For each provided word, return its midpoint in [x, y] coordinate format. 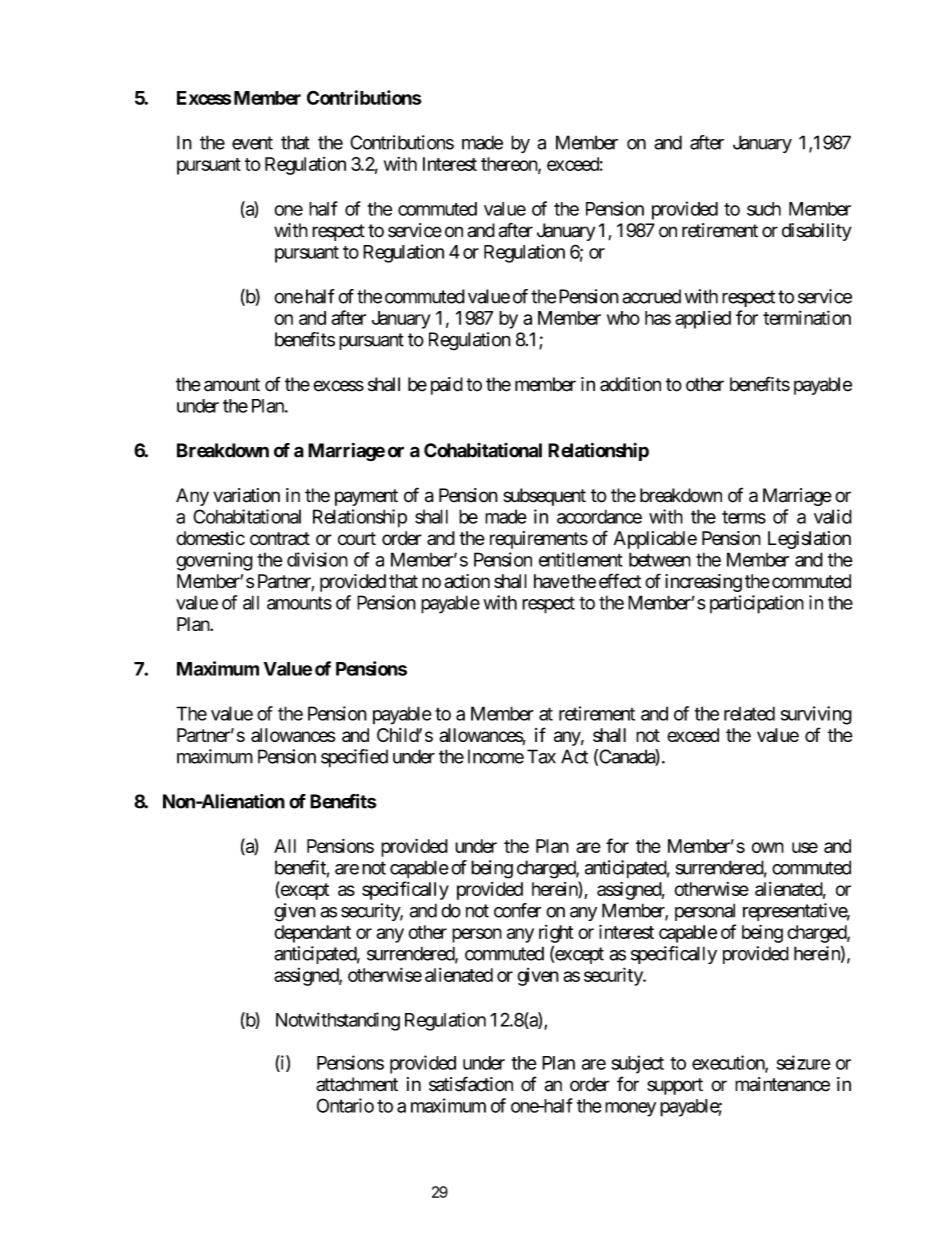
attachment [357, 1084]
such [764, 209]
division [317, 559]
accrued [651, 296]
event [252, 143]
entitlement [581, 559]
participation [757, 604]
